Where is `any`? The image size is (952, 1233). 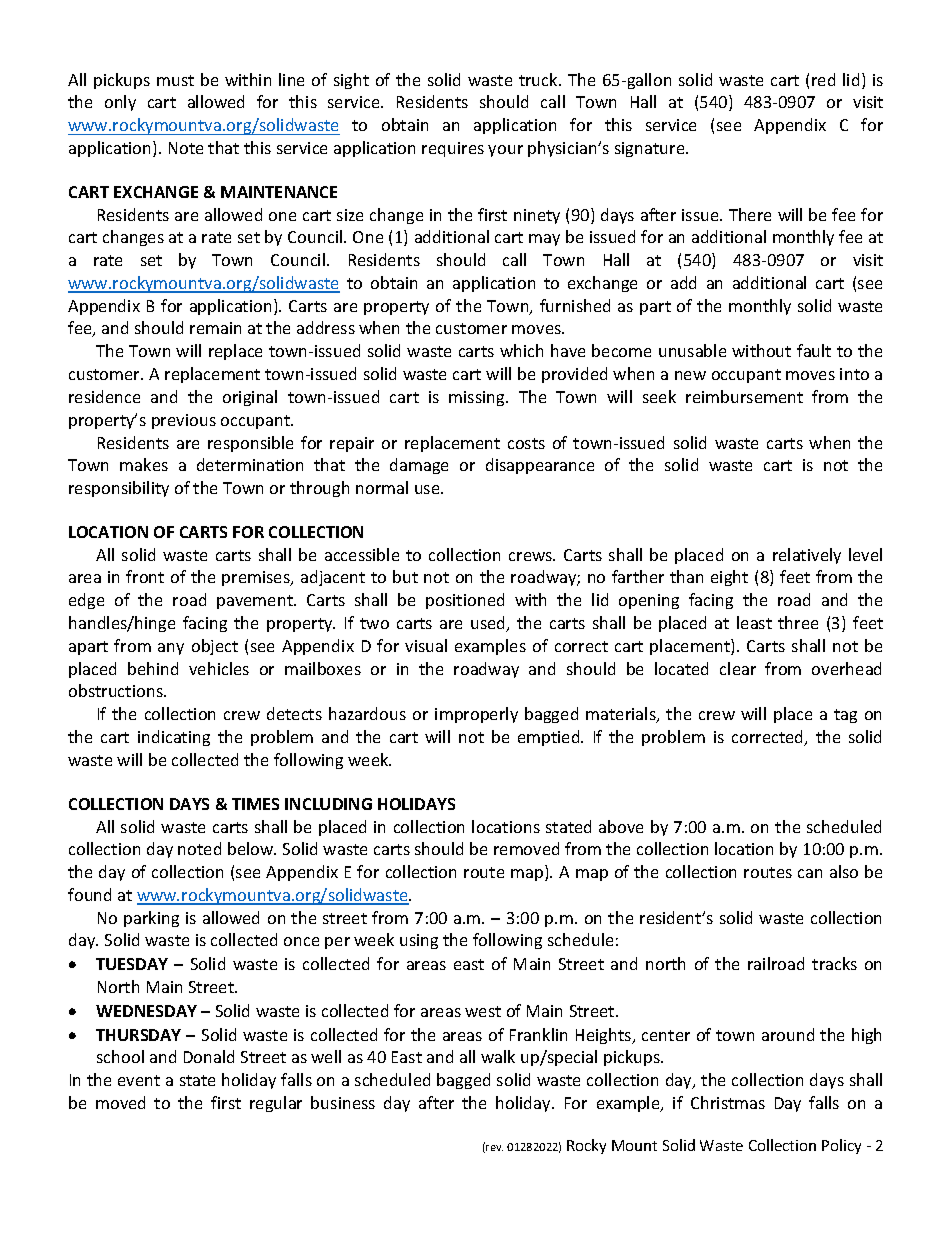
any is located at coordinates (171, 649).
